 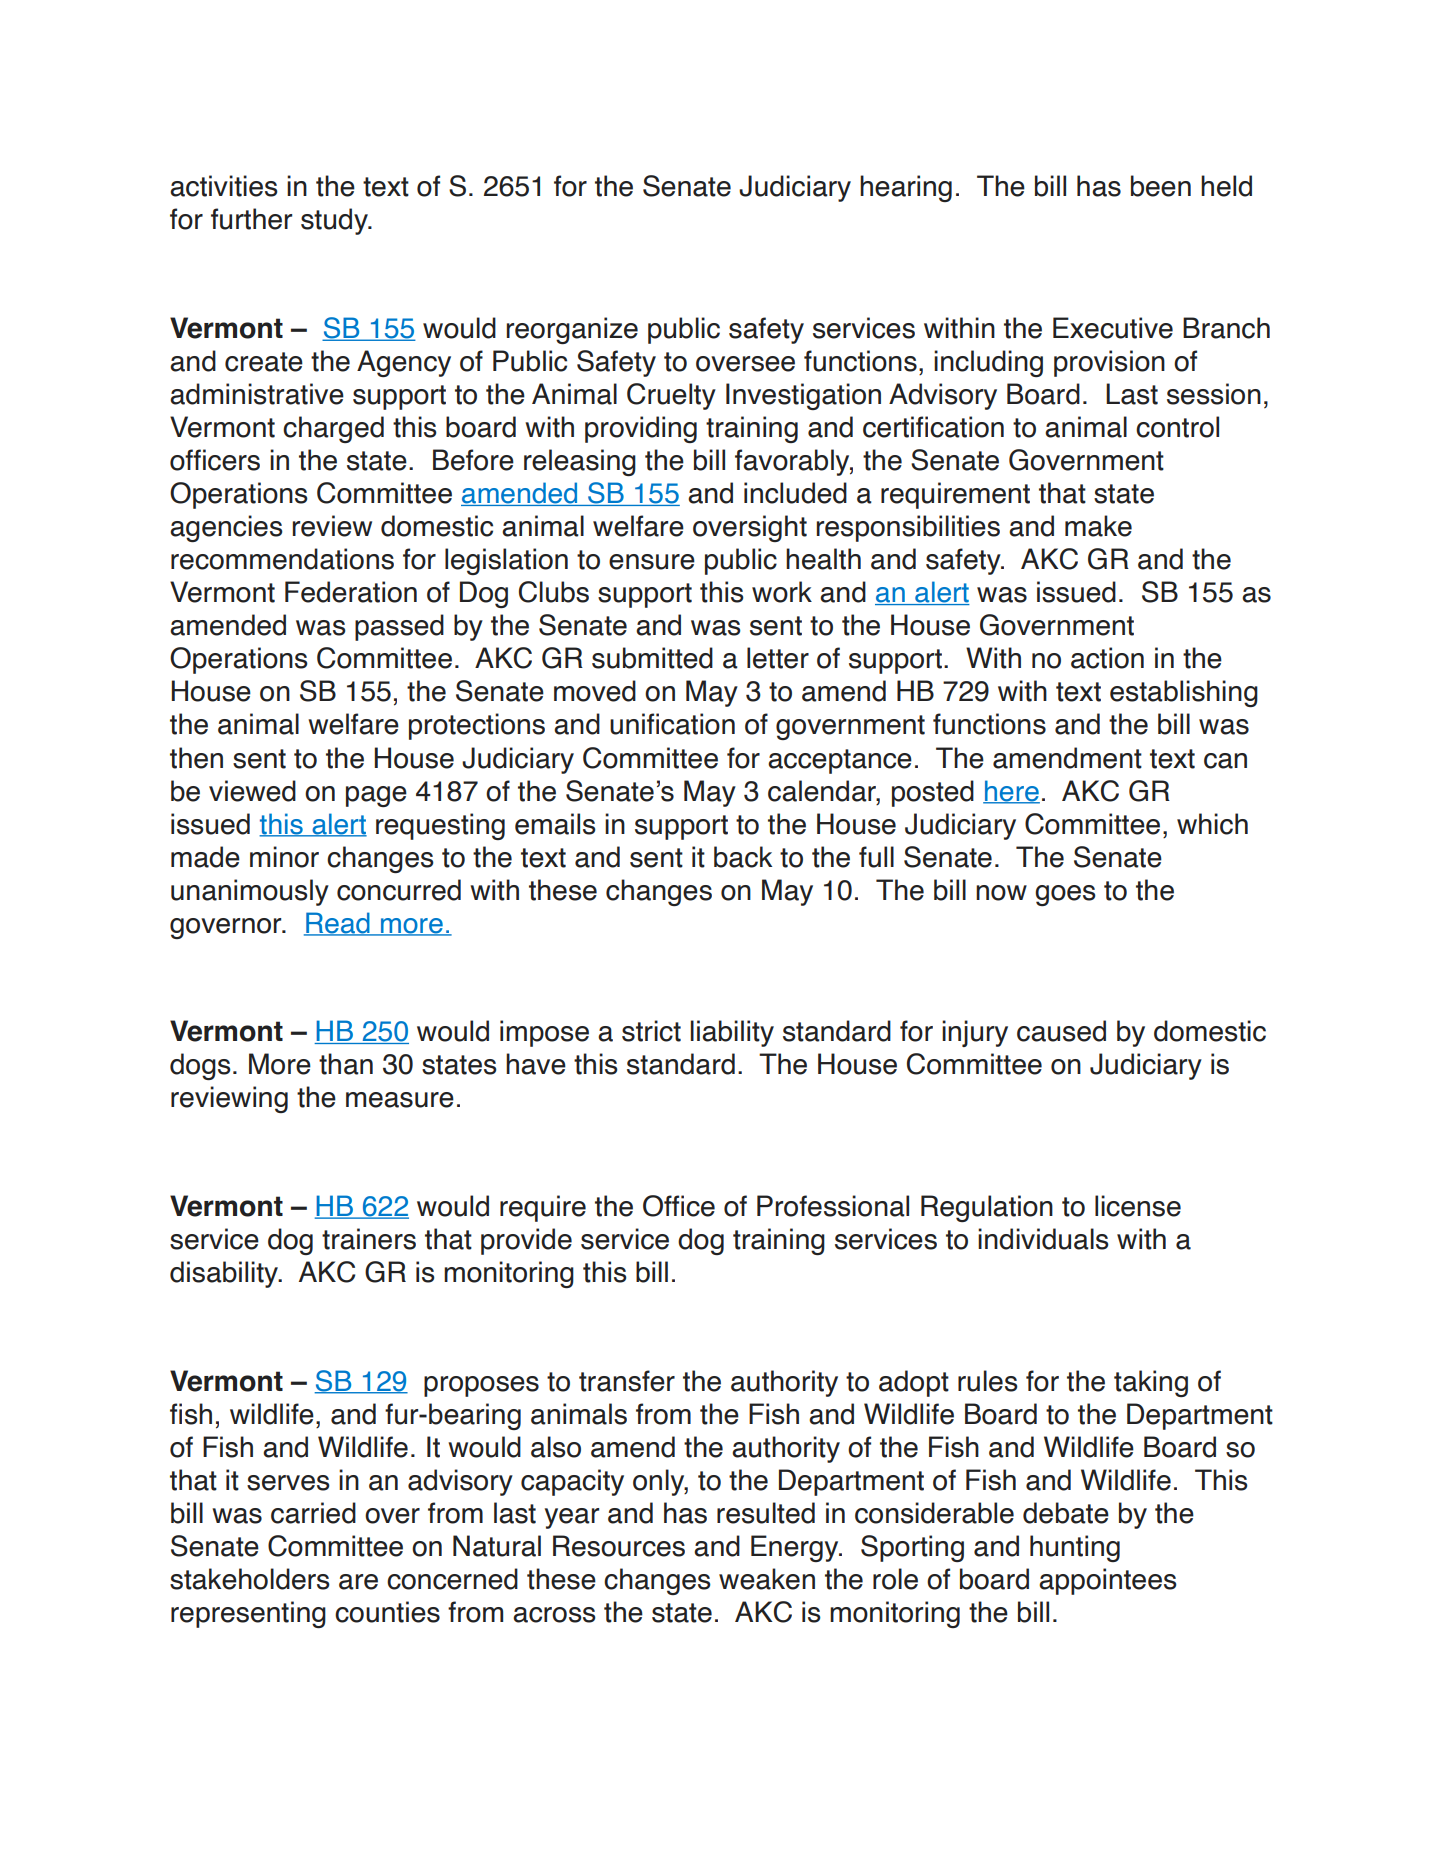 I want to click on goes, so click(x=1065, y=895).
